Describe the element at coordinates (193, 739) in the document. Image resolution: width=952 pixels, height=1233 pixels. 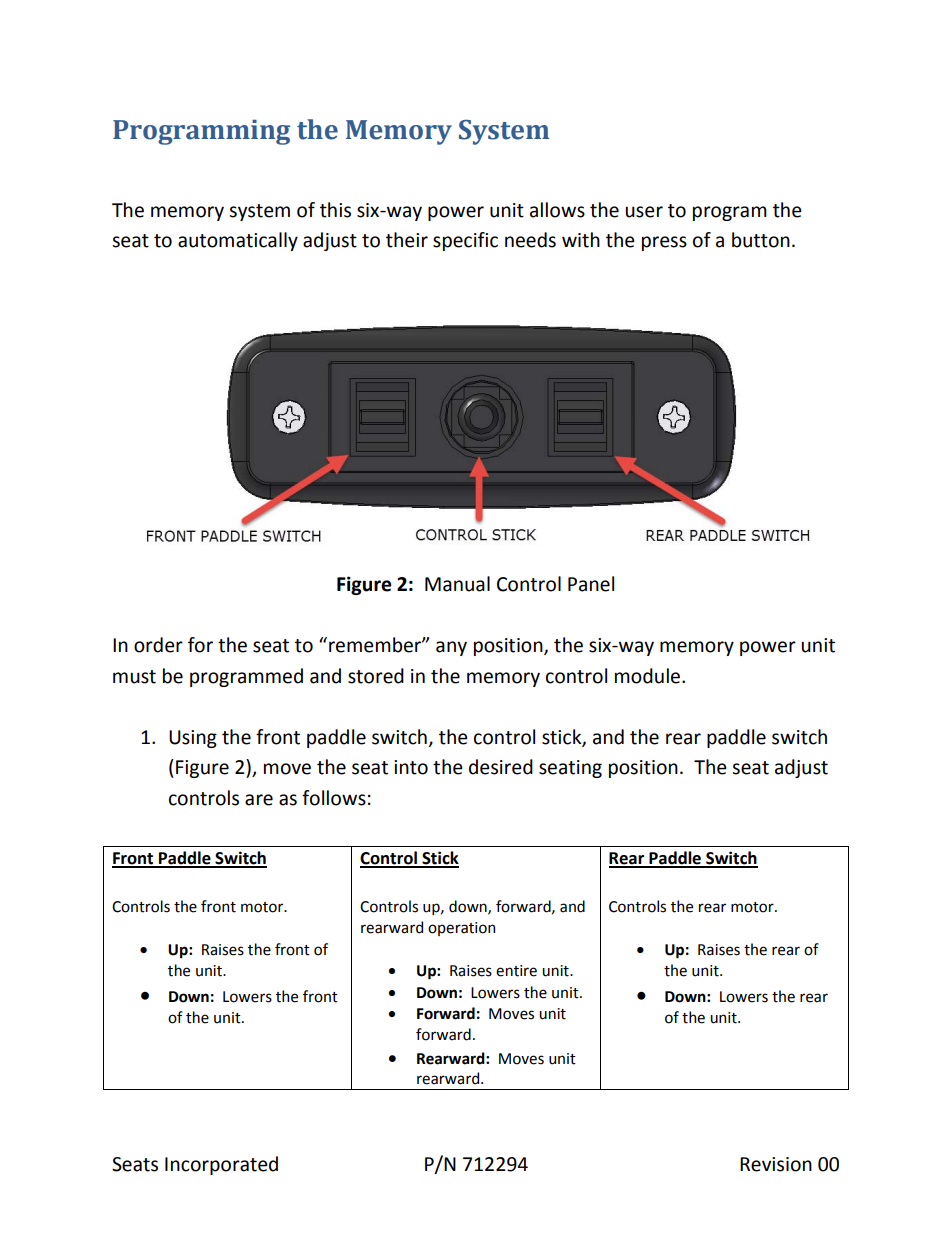
I see `Using` at that location.
